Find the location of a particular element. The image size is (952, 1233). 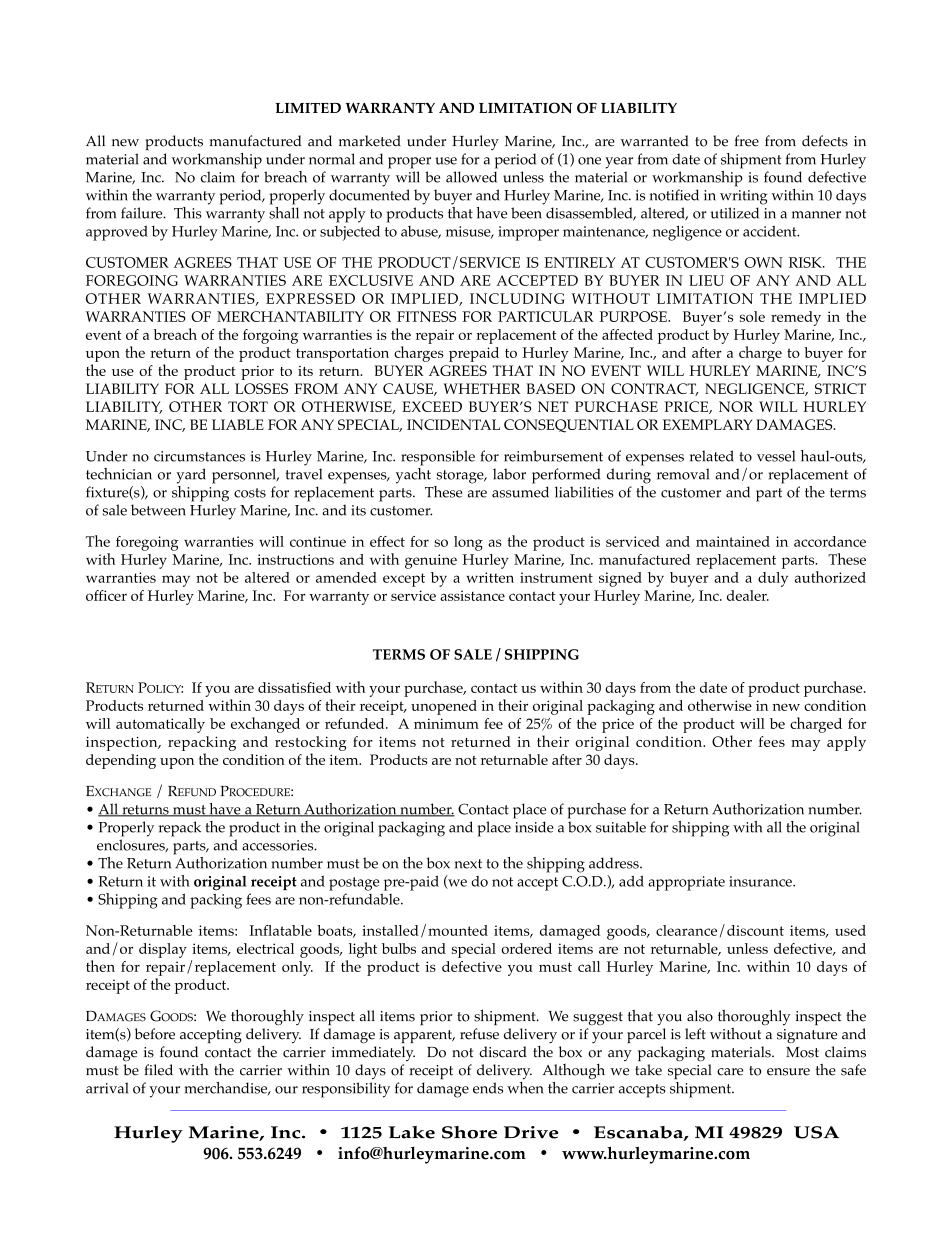

assistance is located at coordinates (472, 595).
